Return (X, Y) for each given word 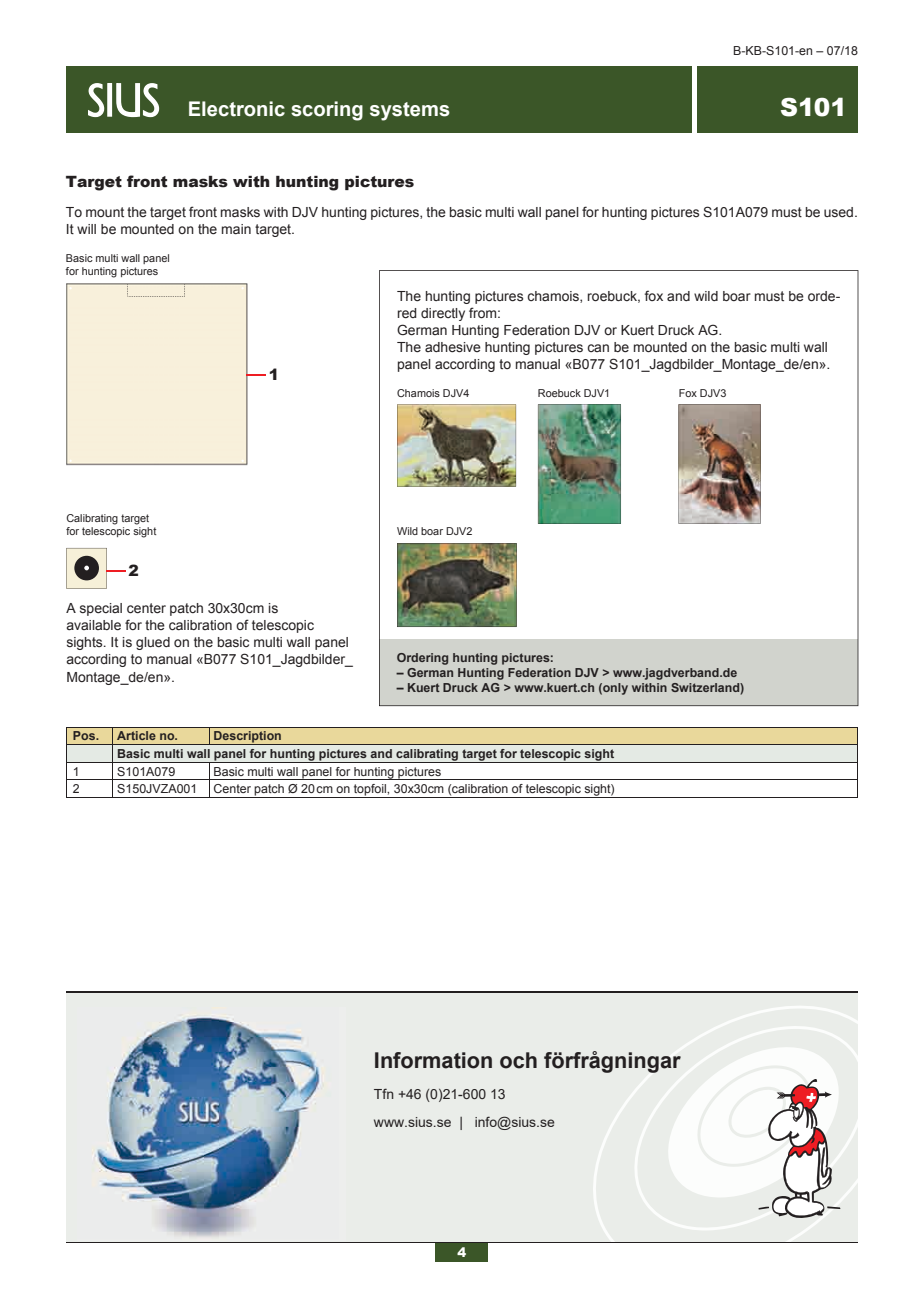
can (598, 348)
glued (153, 643)
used (840, 212)
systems (410, 111)
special (101, 609)
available (93, 625)
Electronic (237, 109)
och (518, 1060)
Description (248, 738)
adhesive (453, 347)
